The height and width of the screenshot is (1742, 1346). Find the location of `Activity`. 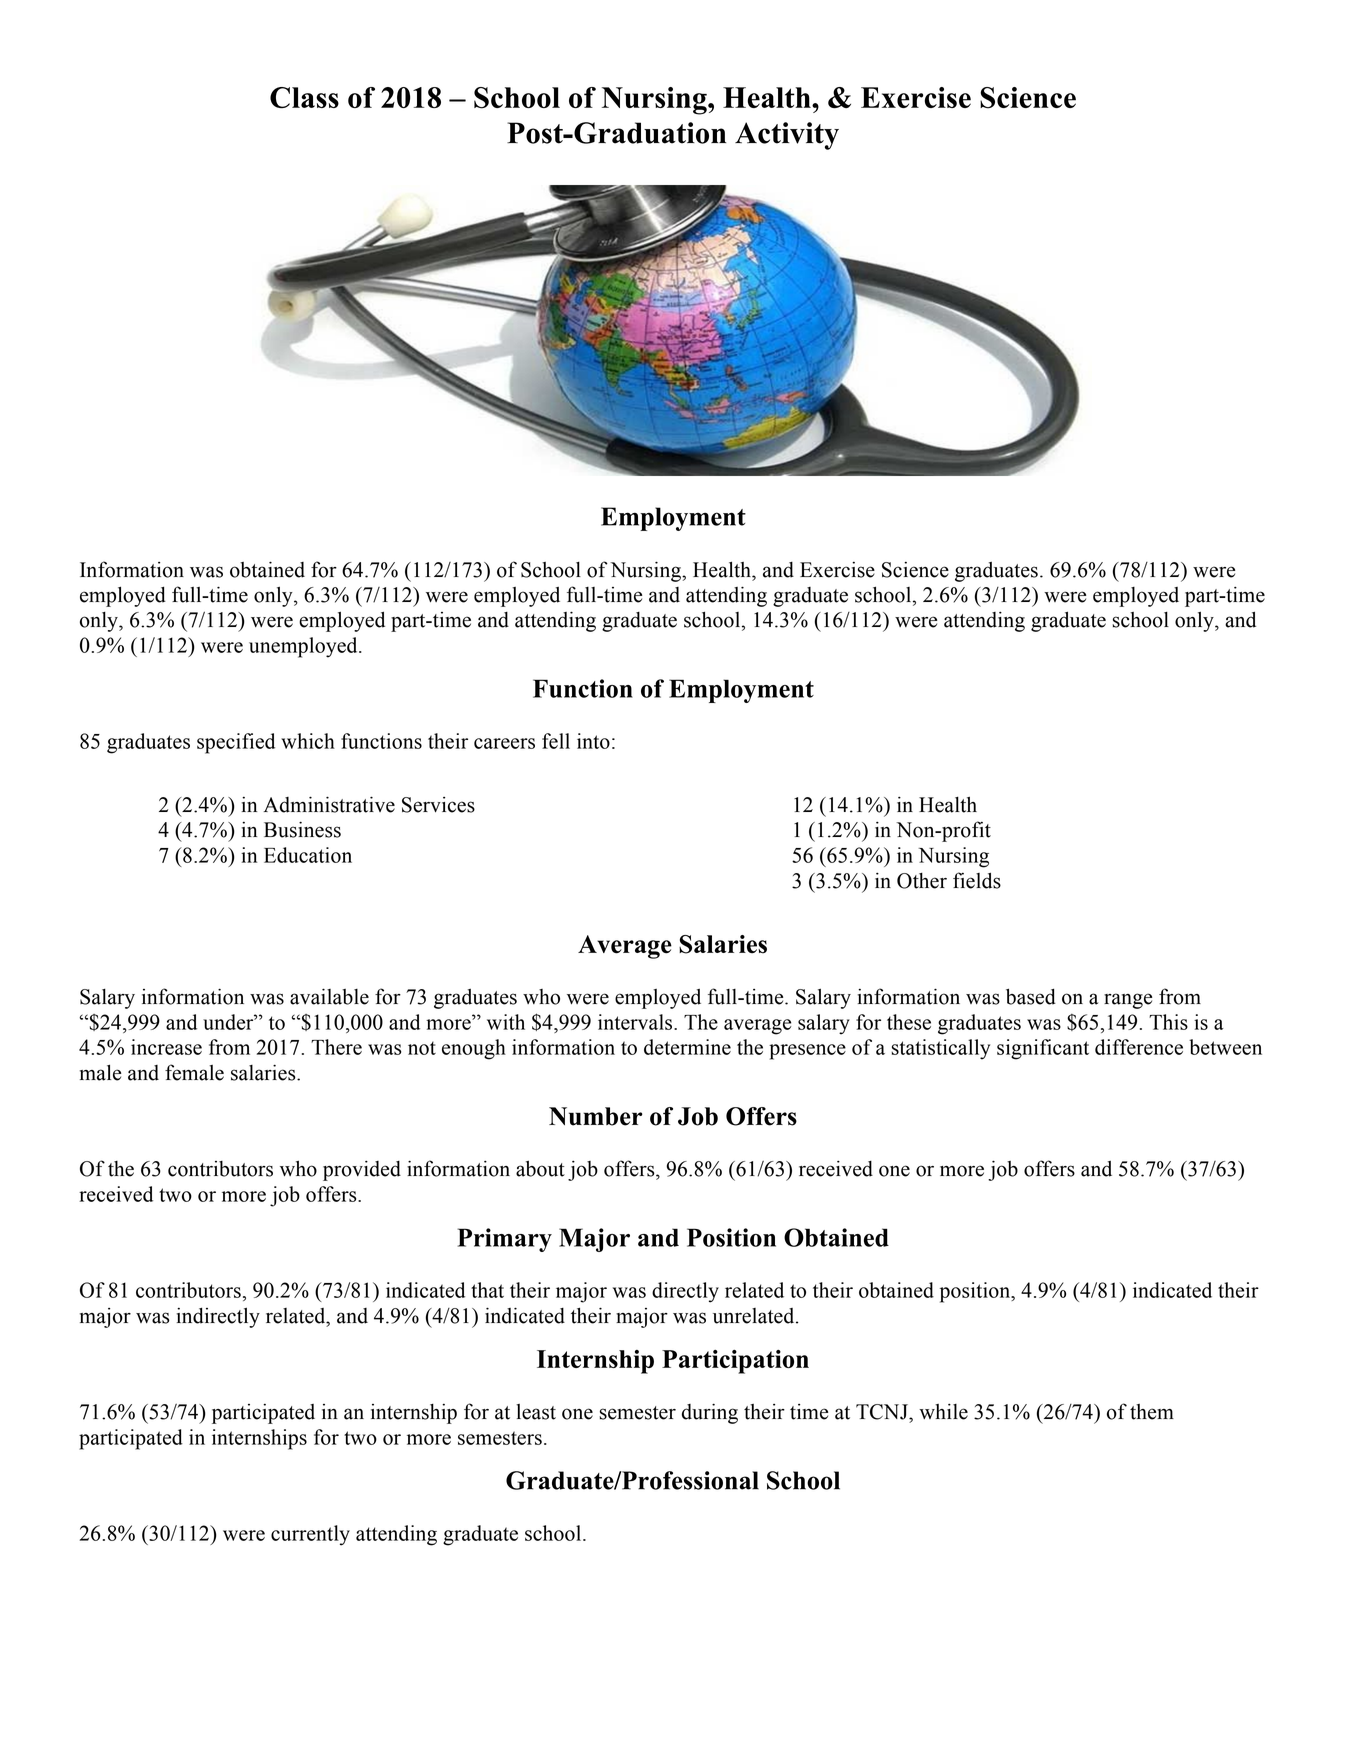

Activity is located at coordinates (787, 136).
